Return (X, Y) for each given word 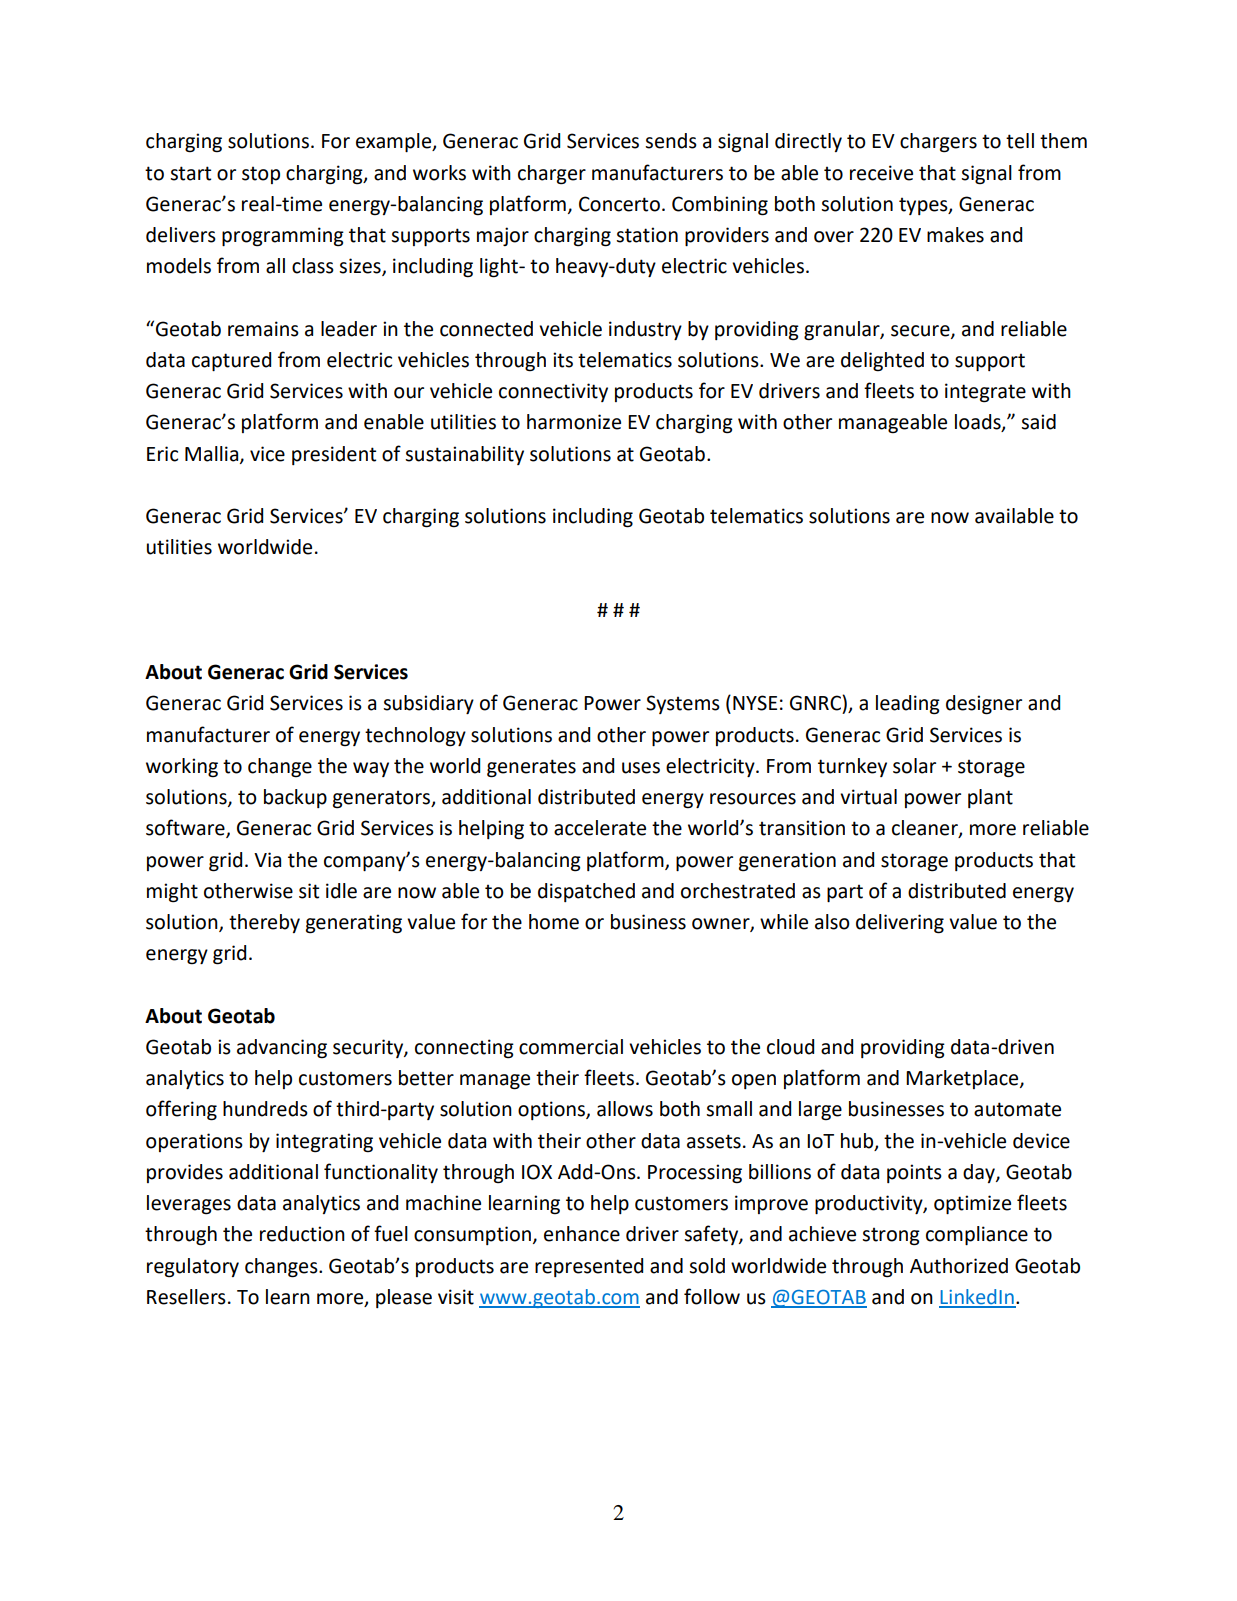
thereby (264, 923)
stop (261, 175)
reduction (302, 1234)
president (334, 455)
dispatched (586, 892)
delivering (900, 924)
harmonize (574, 422)
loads (979, 423)
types (924, 206)
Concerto (619, 204)
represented (589, 1267)
